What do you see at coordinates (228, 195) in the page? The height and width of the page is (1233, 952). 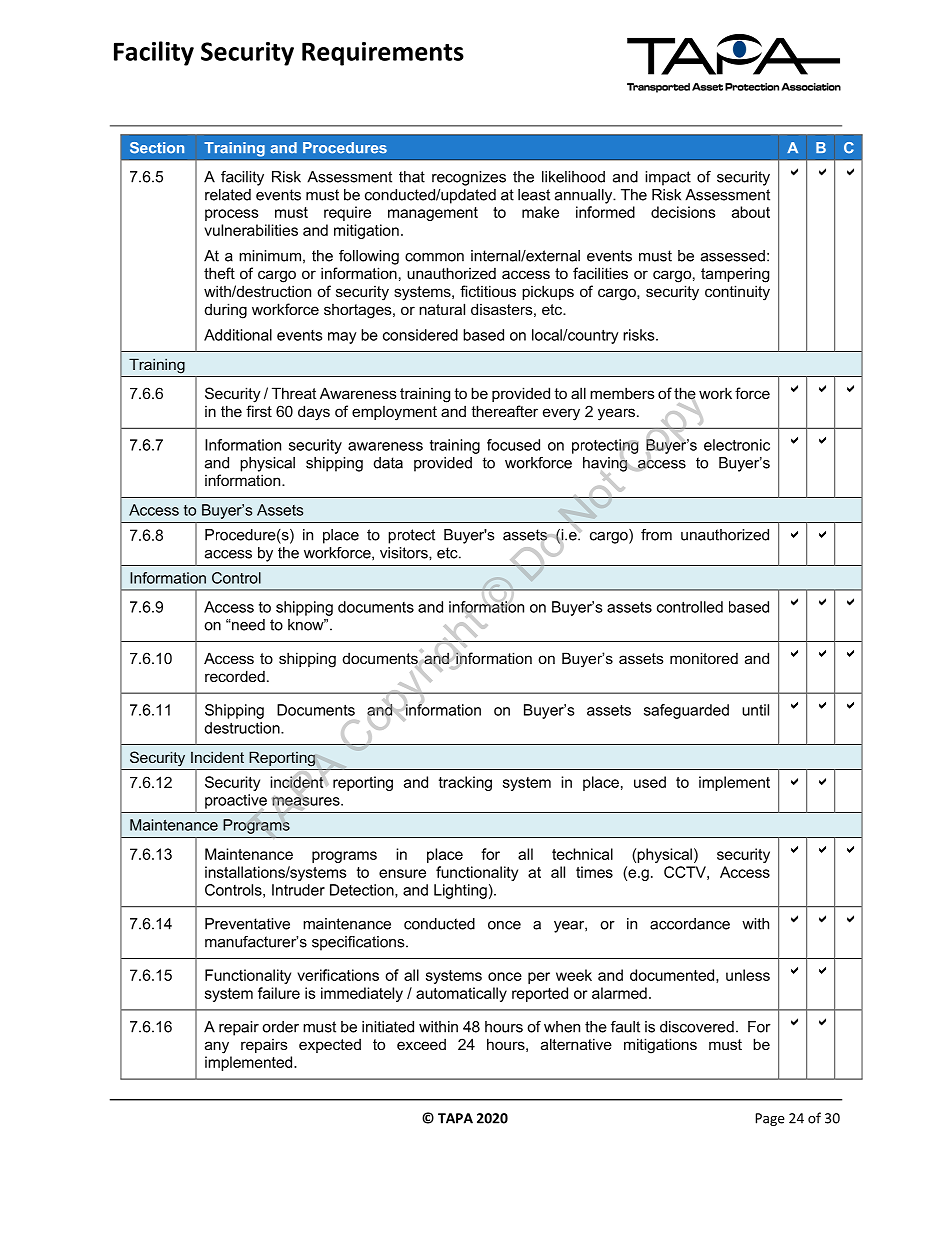 I see `related` at bounding box center [228, 195].
